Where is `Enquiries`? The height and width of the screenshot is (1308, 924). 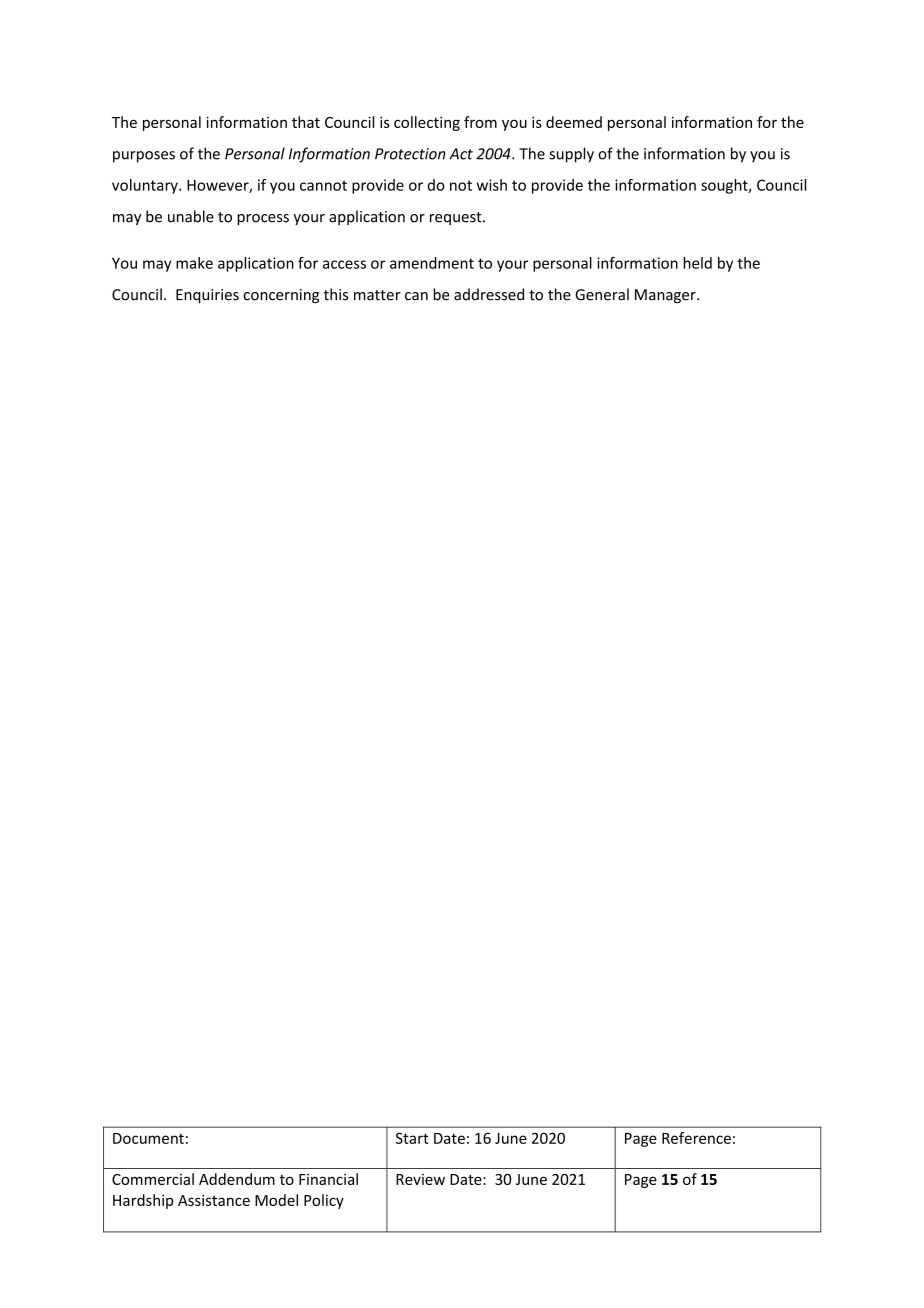
Enquiries is located at coordinates (207, 296).
